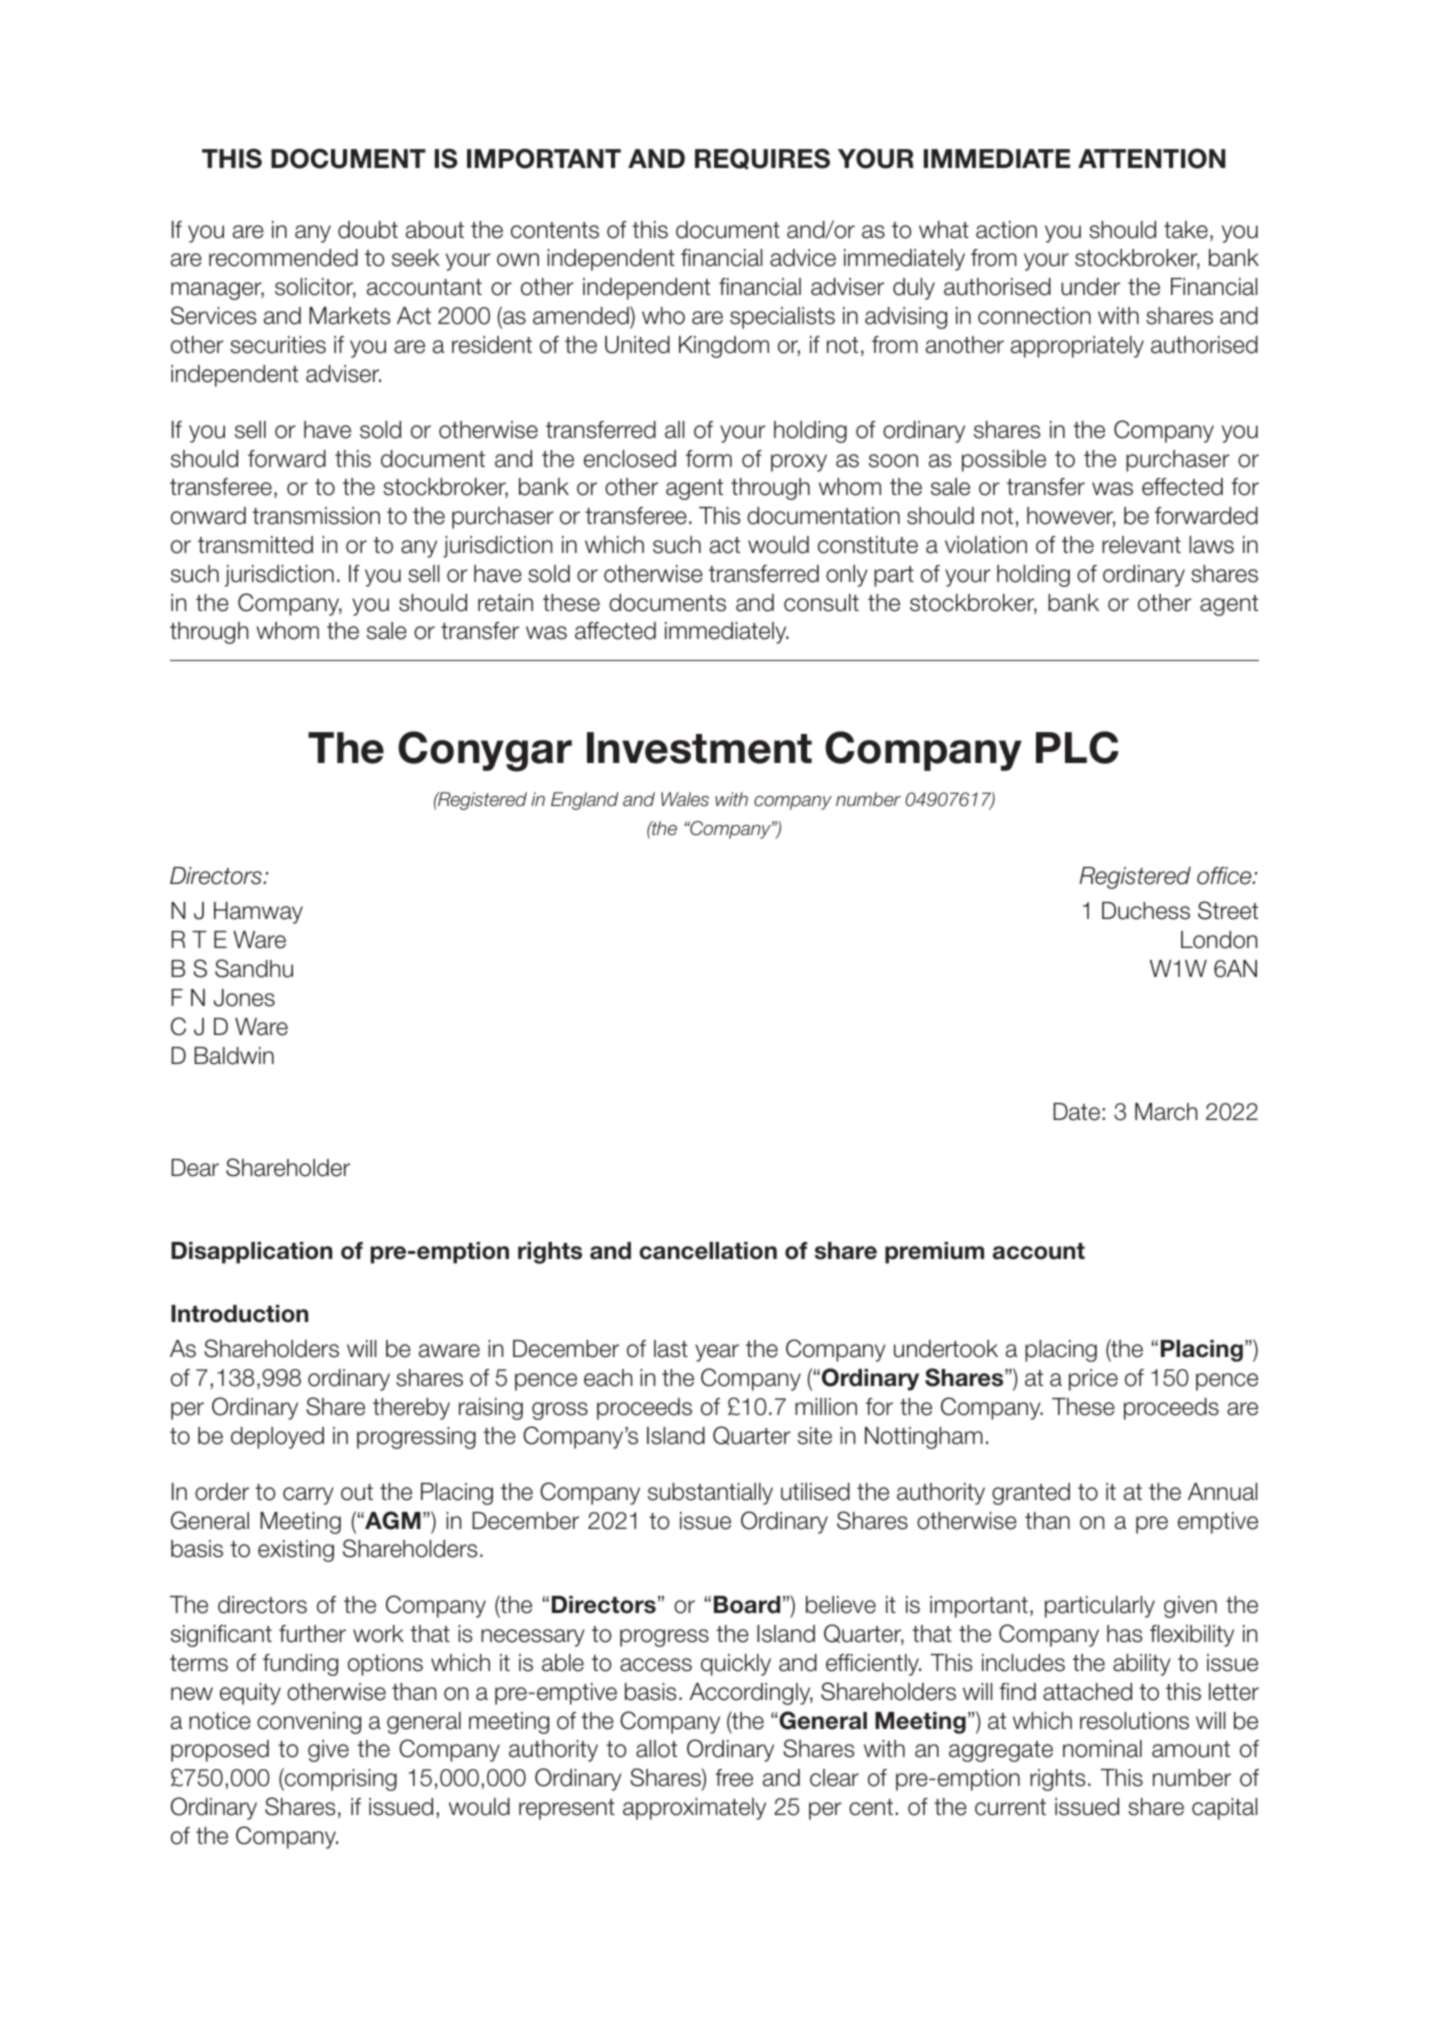  Describe the element at coordinates (1102, 1749) in the screenshot. I see `nominal` at that location.
